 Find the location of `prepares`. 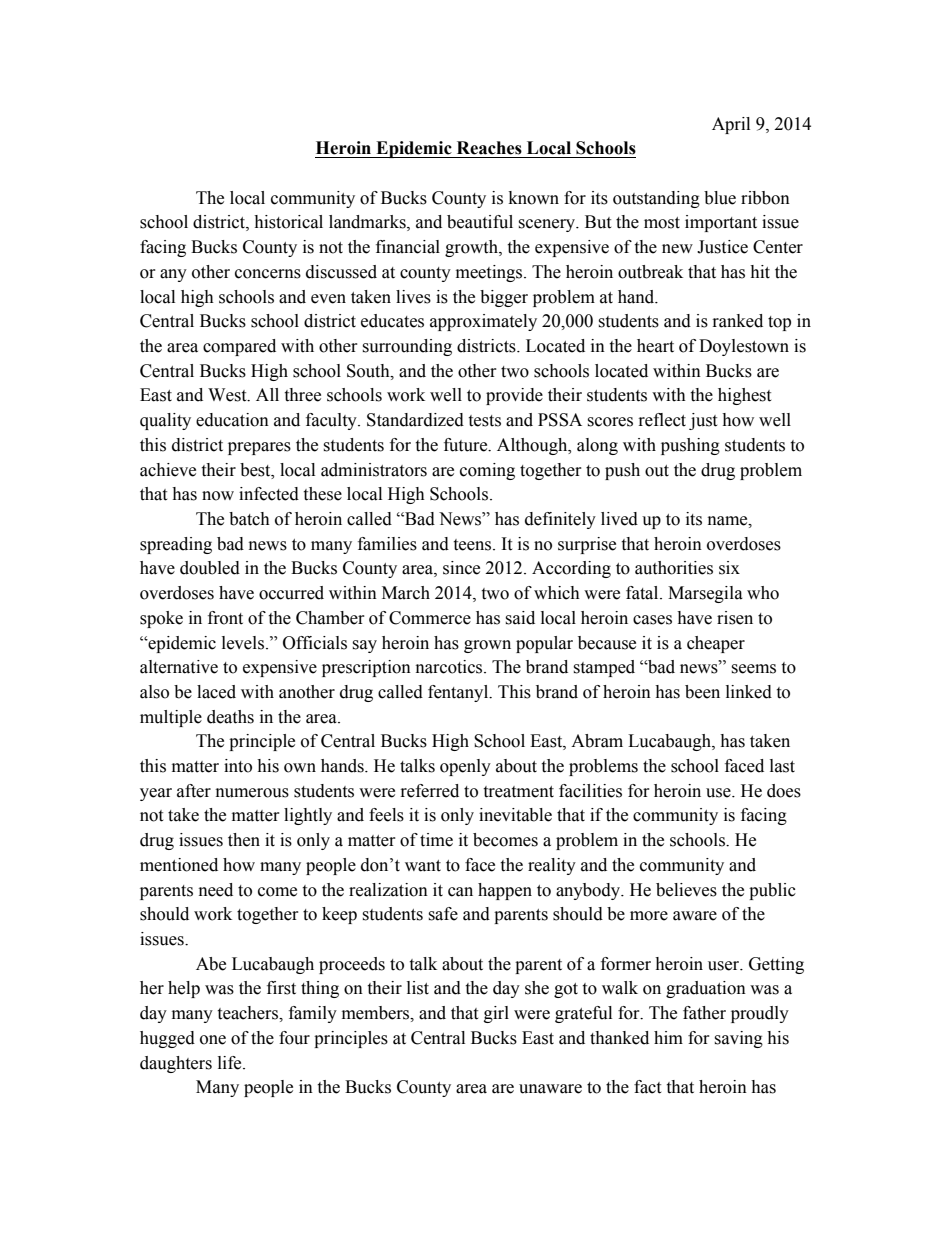

prepares is located at coordinates (259, 448).
